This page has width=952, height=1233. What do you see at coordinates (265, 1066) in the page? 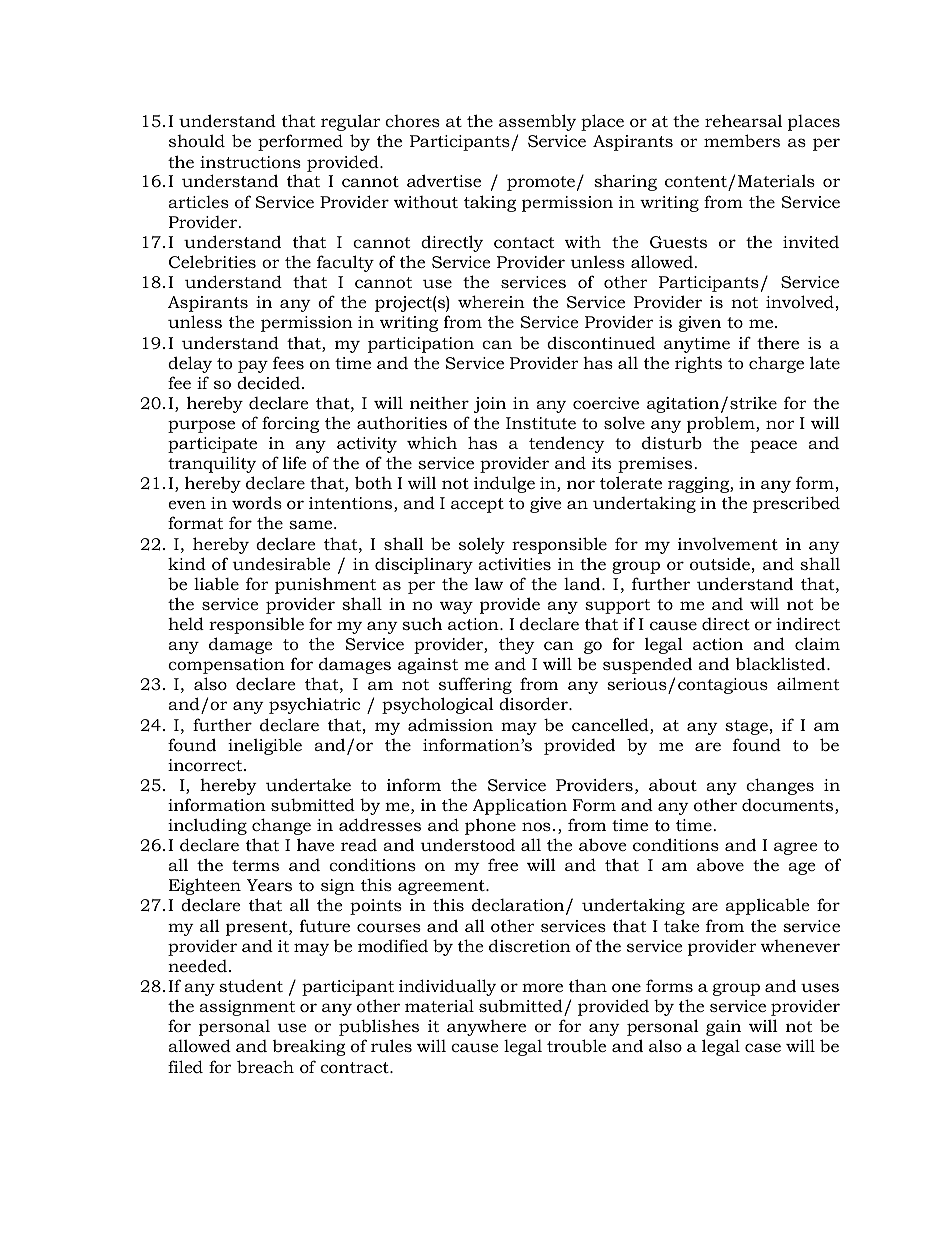
I see `breach` at bounding box center [265, 1066].
